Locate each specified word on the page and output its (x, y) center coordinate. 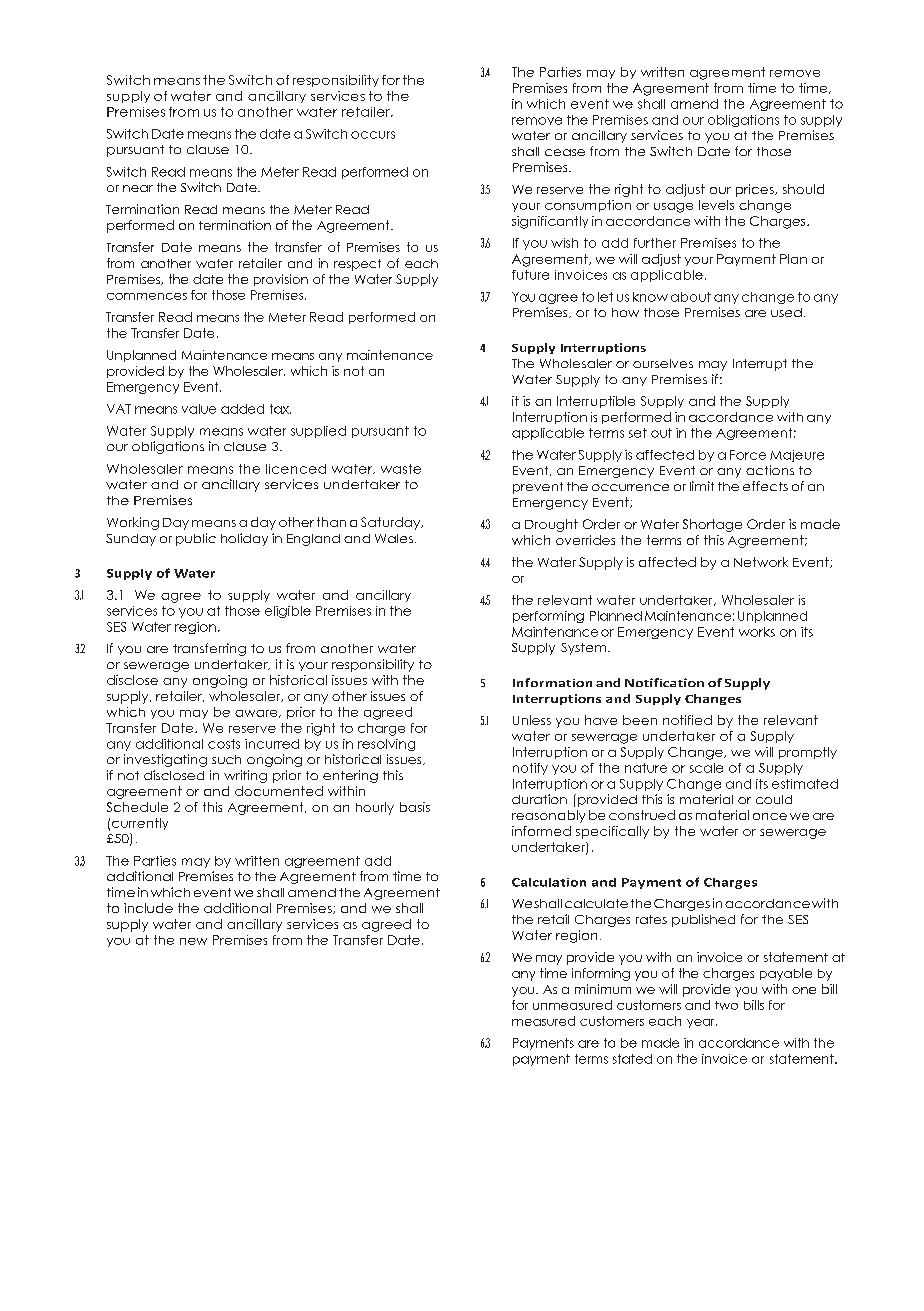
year (702, 1023)
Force (748, 455)
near (138, 188)
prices (756, 190)
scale (706, 768)
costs (224, 744)
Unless (532, 720)
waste (401, 469)
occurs (373, 135)
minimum (603, 989)
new (193, 941)
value (199, 409)
